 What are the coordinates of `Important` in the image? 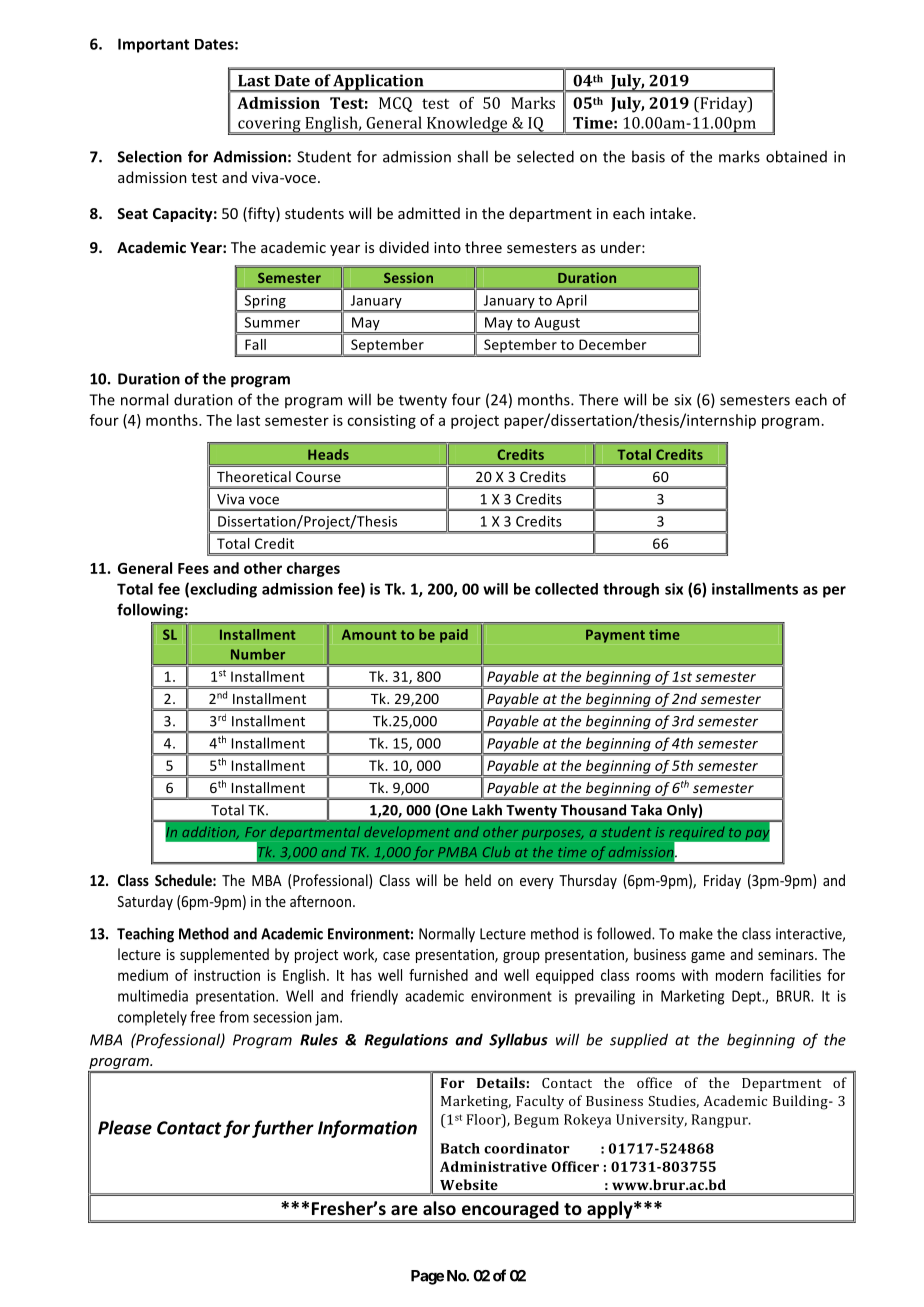 It's located at (153, 45).
